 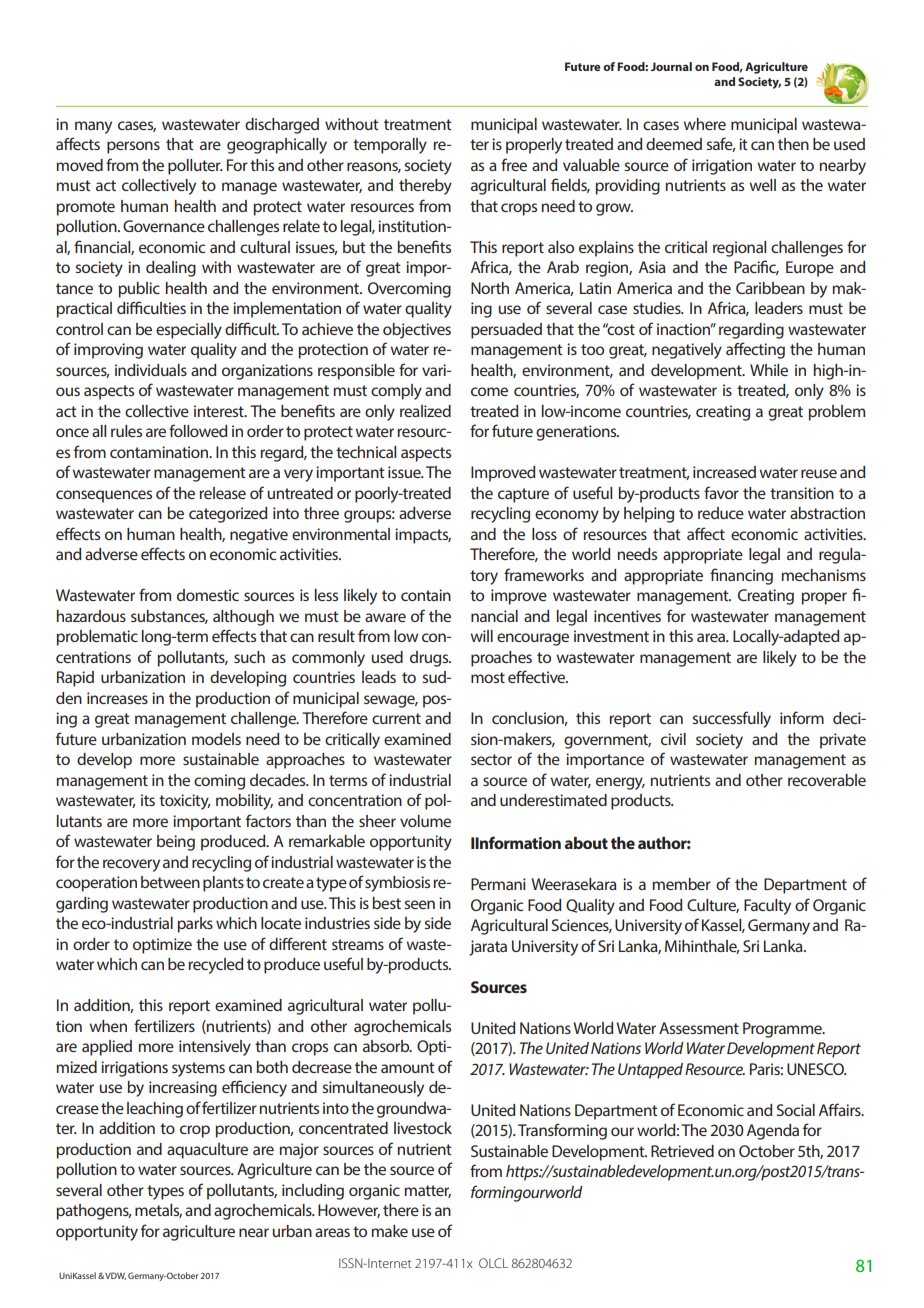 What do you see at coordinates (208, 595) in the page?
I see `domestic` at bounding box center [208, 595].
